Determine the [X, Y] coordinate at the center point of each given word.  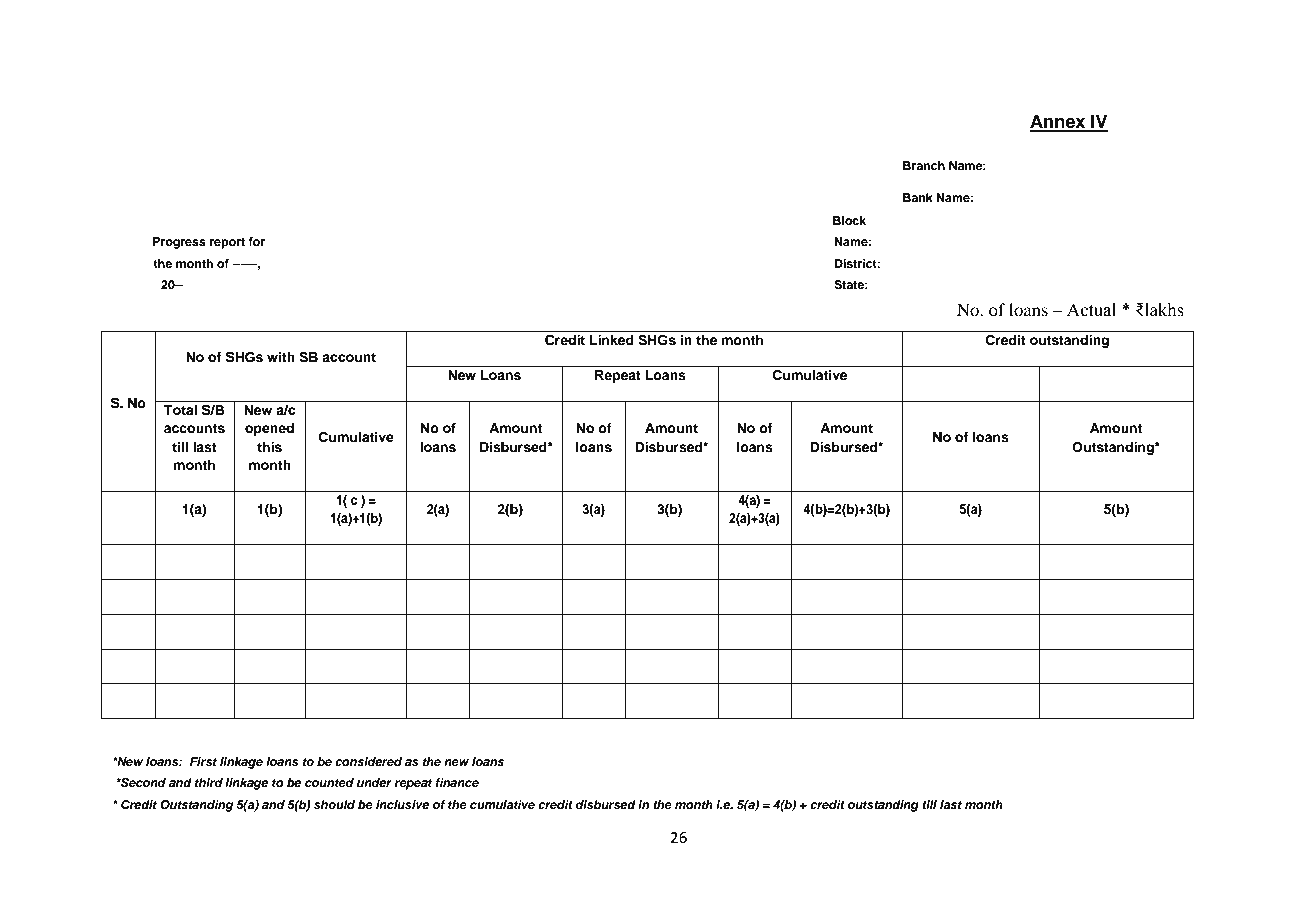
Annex [1059, 122]
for [256, 241]
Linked [612, 340]
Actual [1091, 310]
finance [457, 782]
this [269, 447]
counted [329, 782]
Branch [924, 165]
